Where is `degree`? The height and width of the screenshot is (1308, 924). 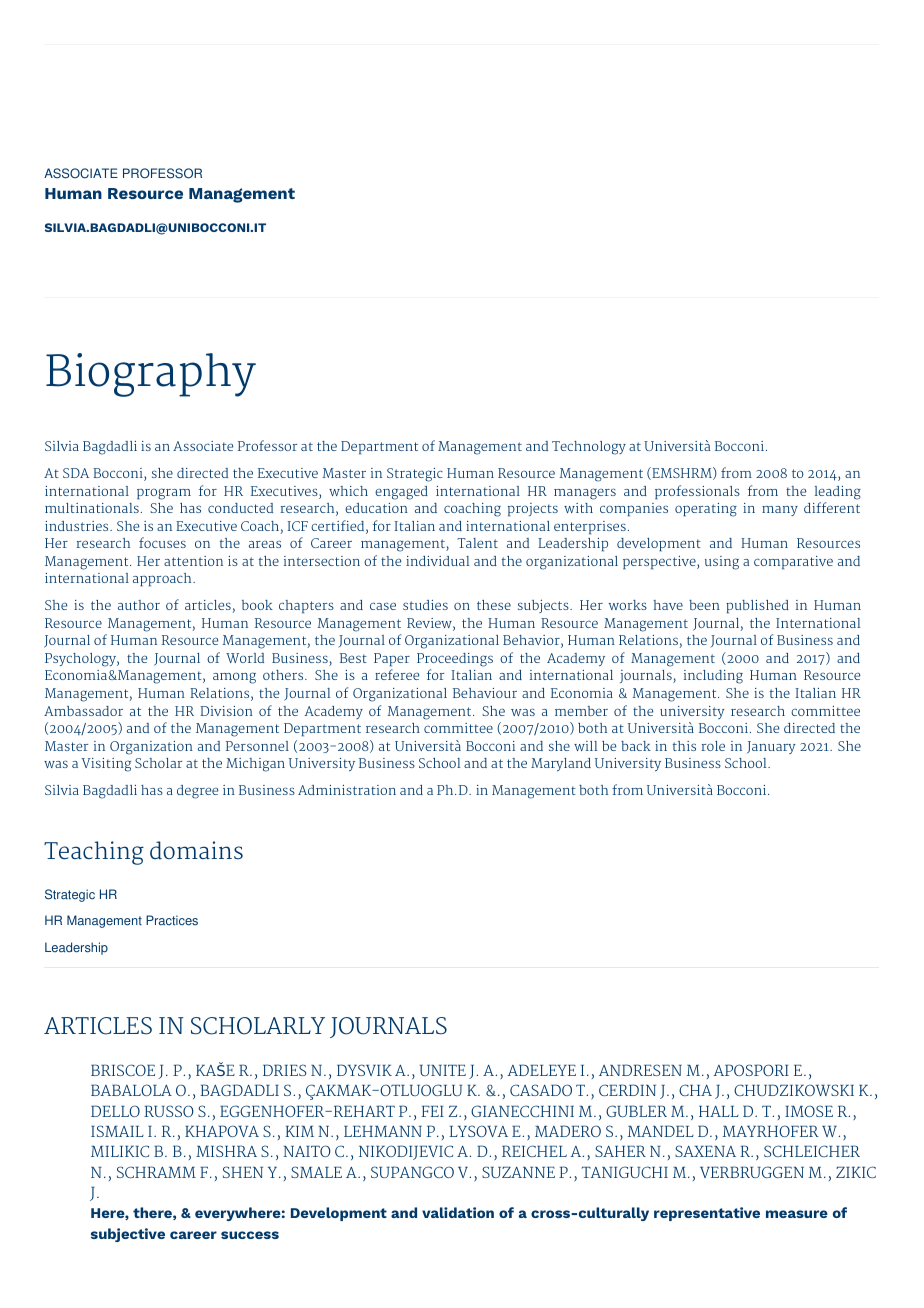 degree is located at coordinates (197, 792).
